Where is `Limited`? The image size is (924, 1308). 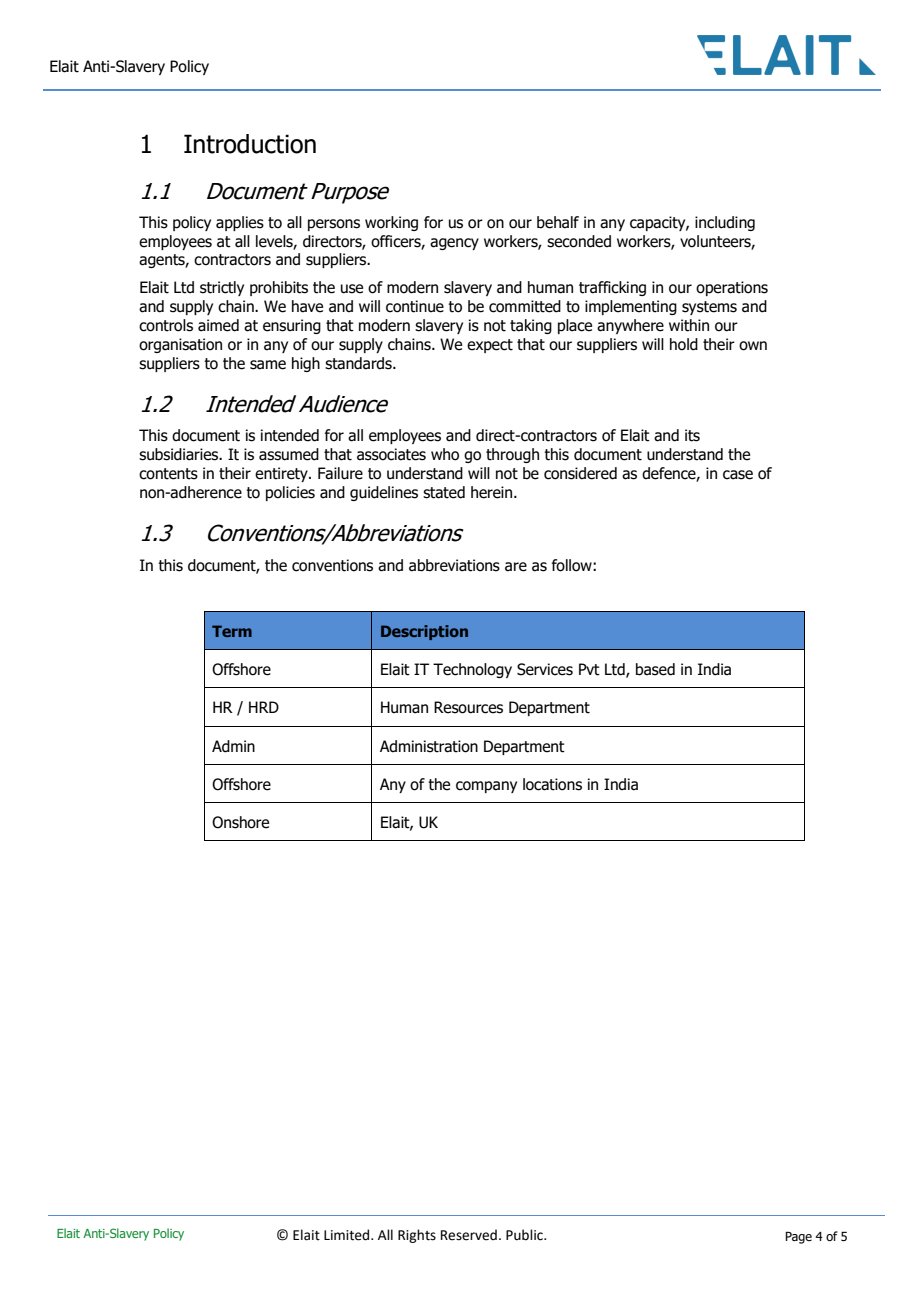
Limited is located at coordinates (348, 1235).
